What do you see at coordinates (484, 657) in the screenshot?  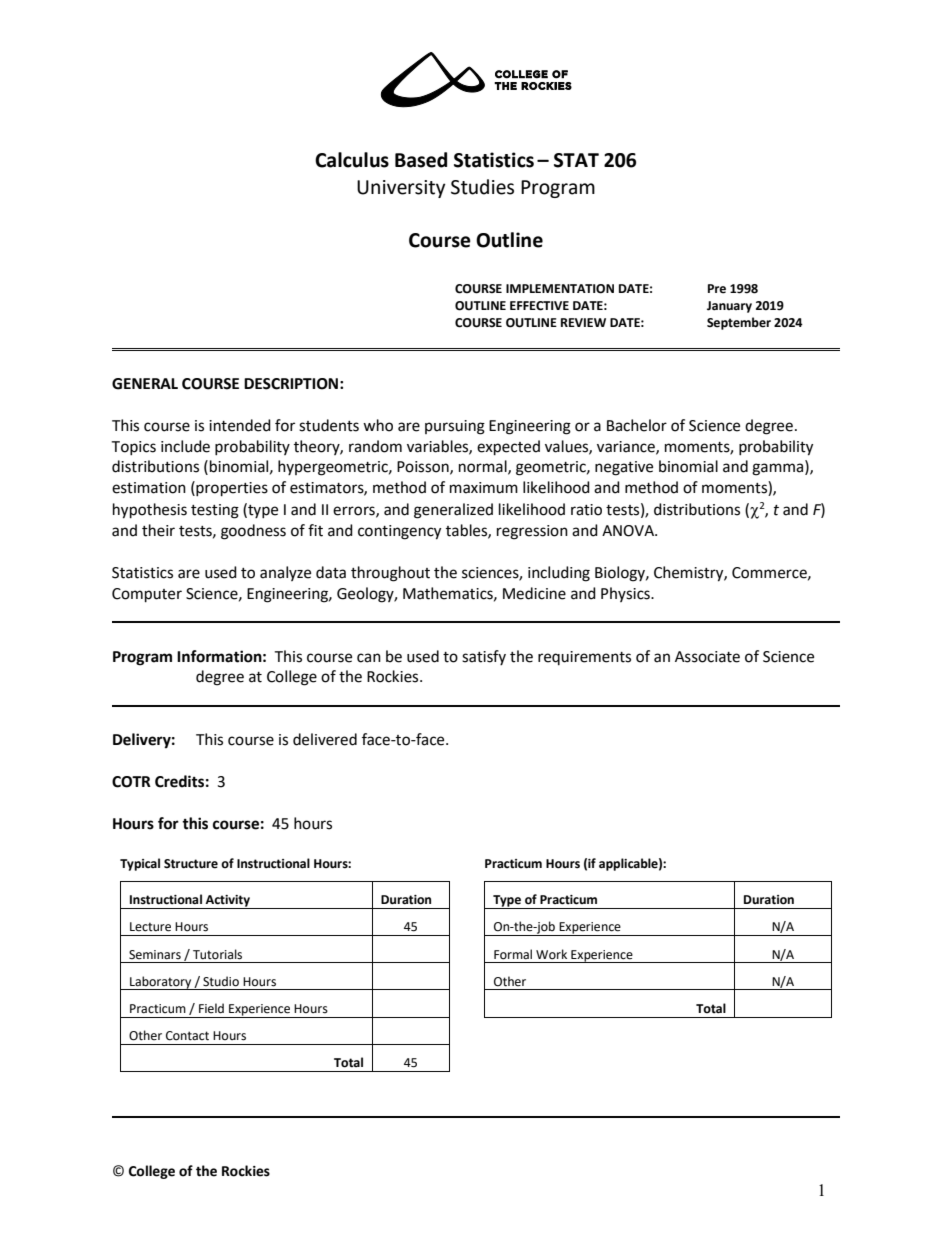 I see `satisfy` at bounding box center [484, 657].
